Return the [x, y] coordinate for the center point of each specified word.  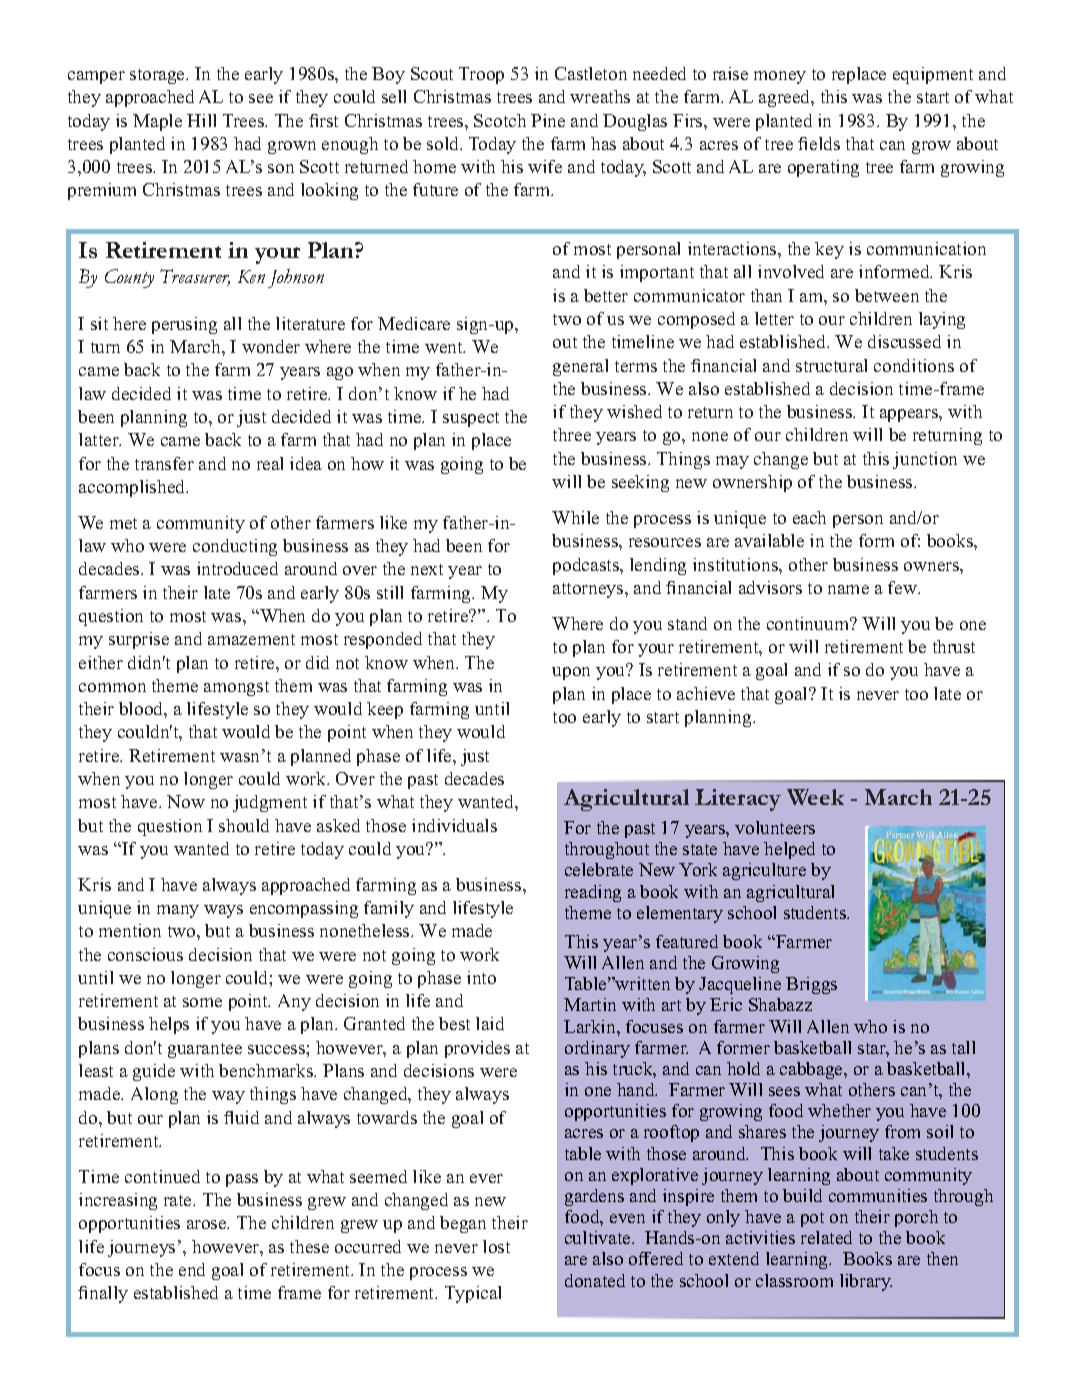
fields [819, 143]
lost [496, 1246]
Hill [201, 120]
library [866, 1282]
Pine [548, 120]
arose [208, 1224]
